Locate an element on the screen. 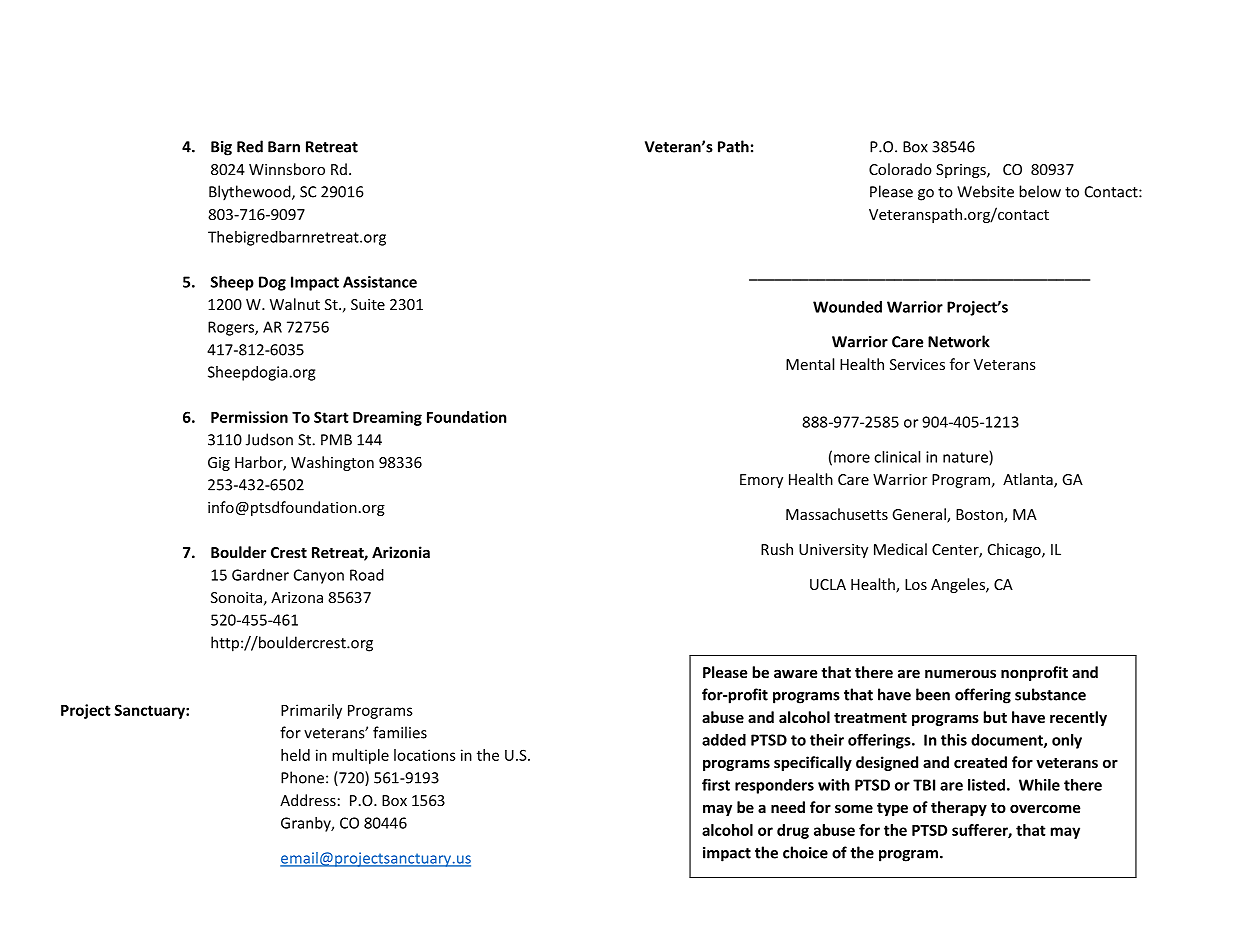  Website is located at coordinates (985, 191).
